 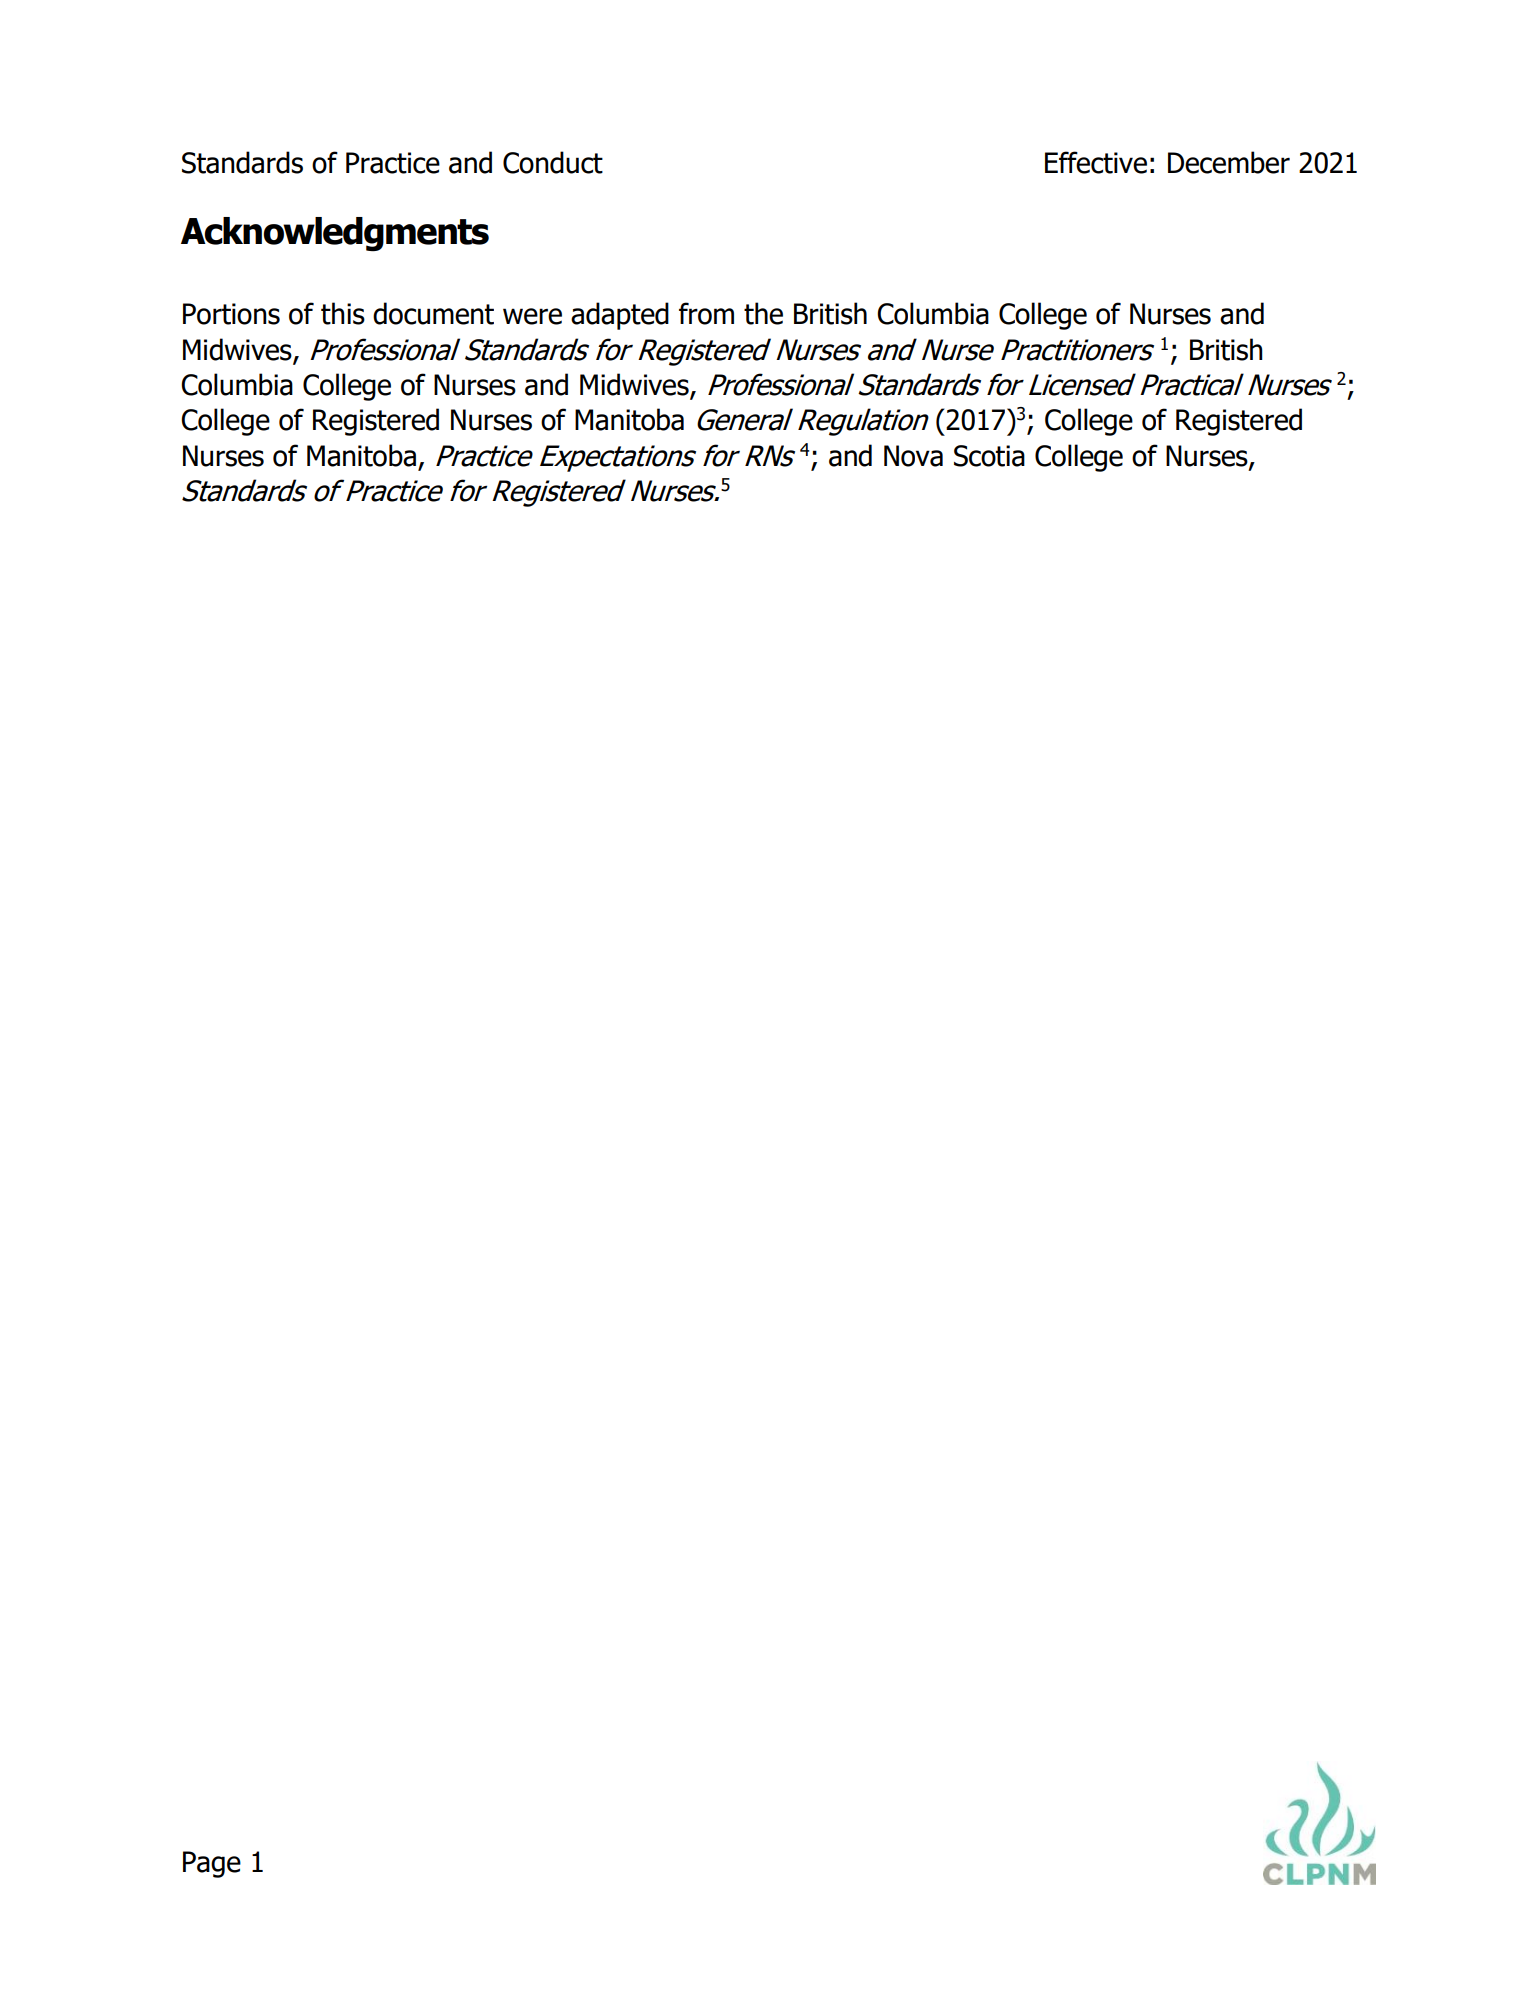 What do you see at coordinates (763, 313) in the document?
I see `the` at bounding box center [763, 313].
